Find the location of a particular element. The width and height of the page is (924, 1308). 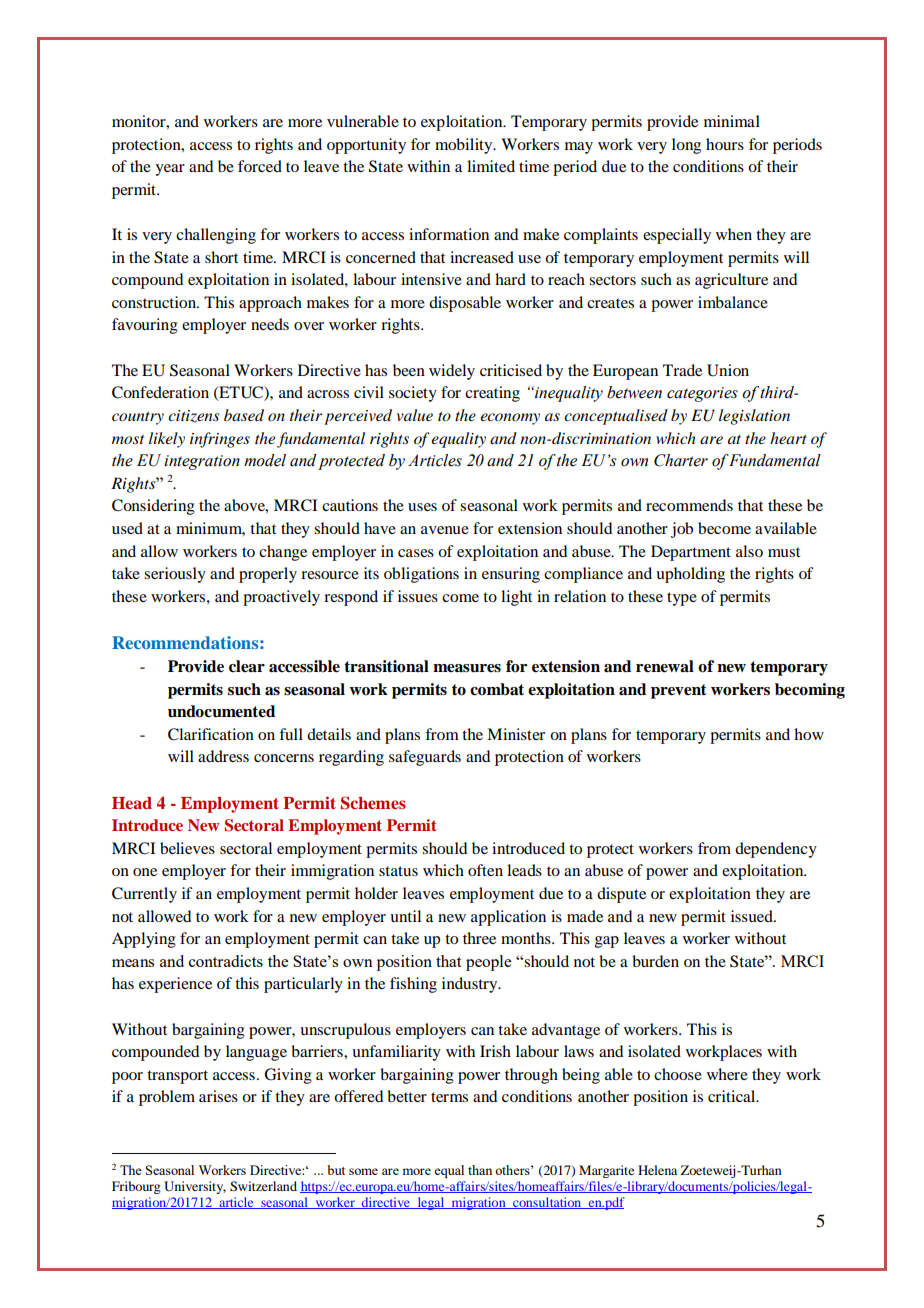

clear is located at coordinates (247, 666).
